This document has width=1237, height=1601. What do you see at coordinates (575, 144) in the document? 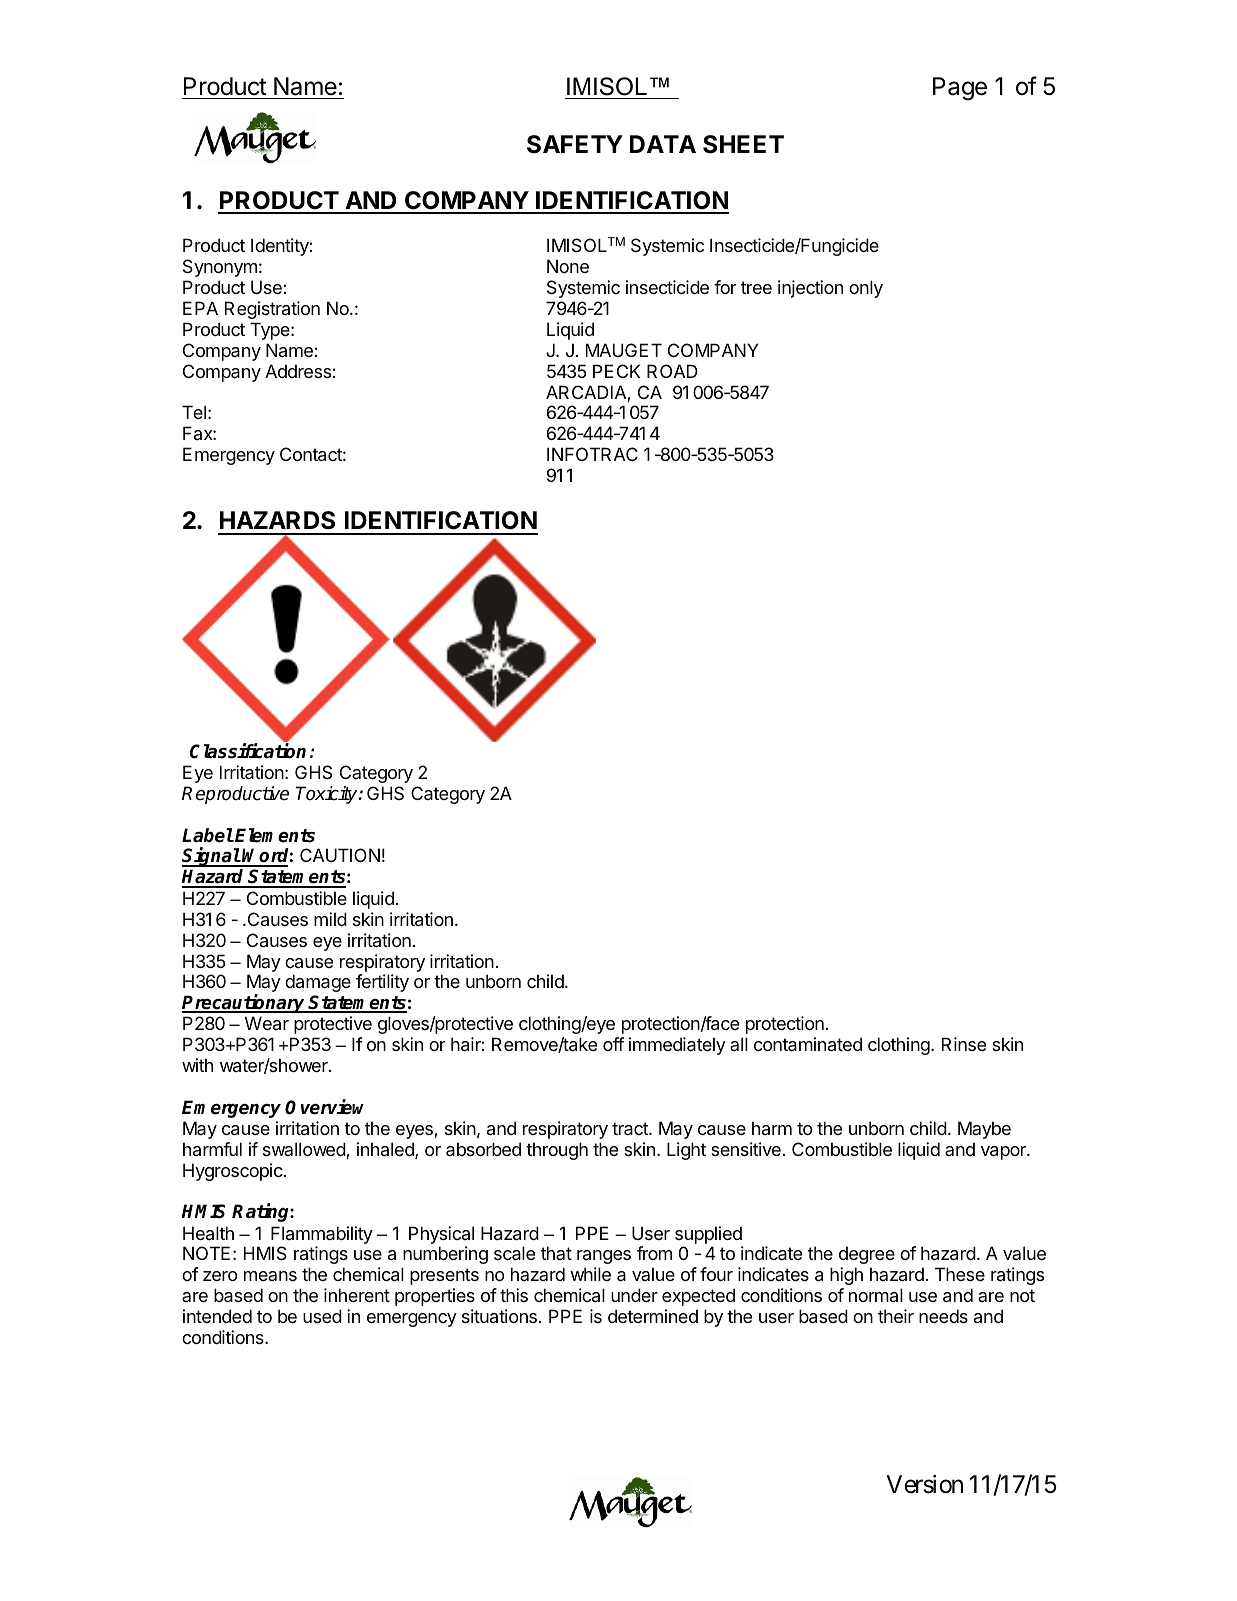
I see `SAFETY` at bounding box center [575, 144].
